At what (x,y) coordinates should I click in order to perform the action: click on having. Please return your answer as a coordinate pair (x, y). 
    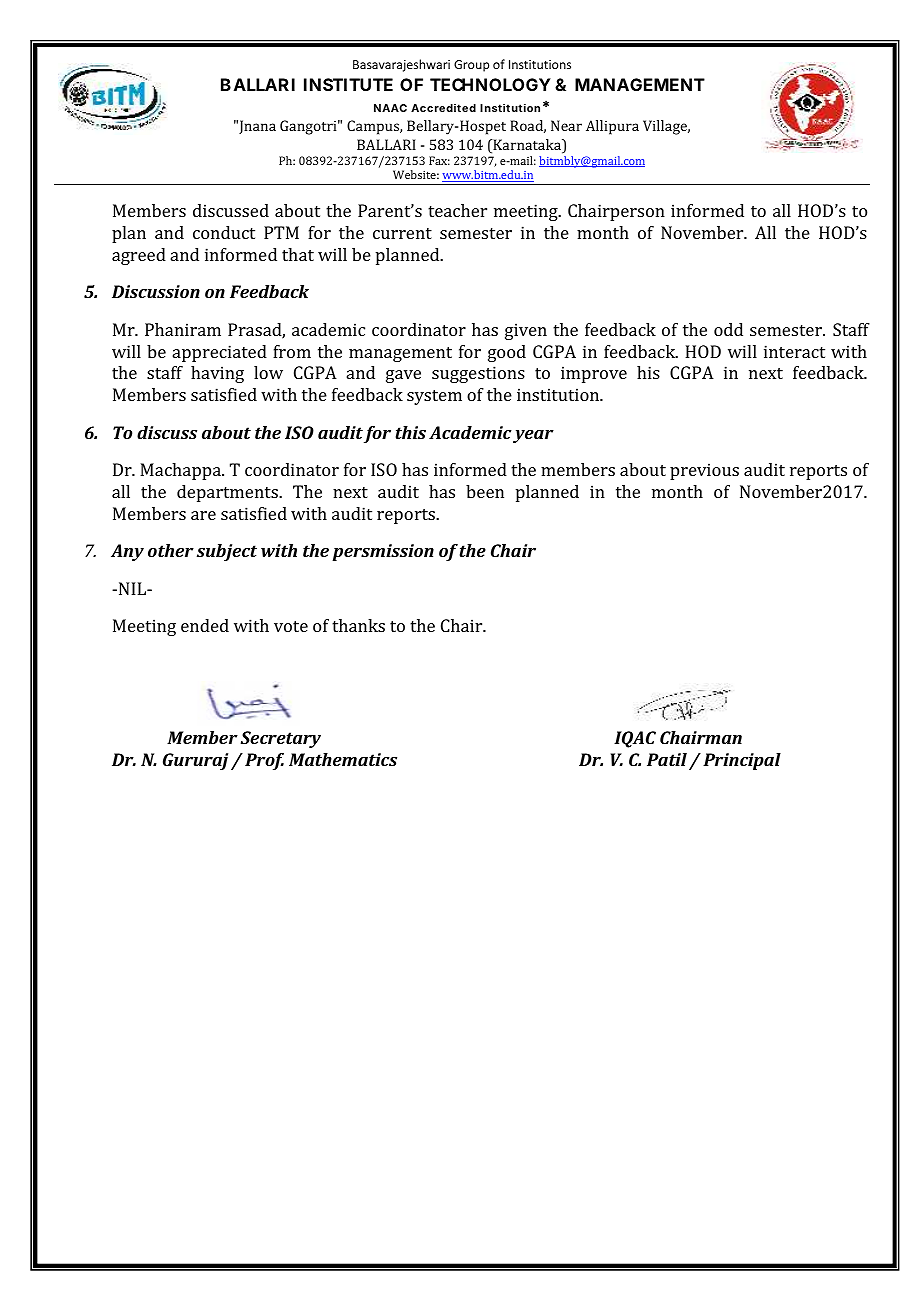
    Looking at the image, I should click on (217, 374).
